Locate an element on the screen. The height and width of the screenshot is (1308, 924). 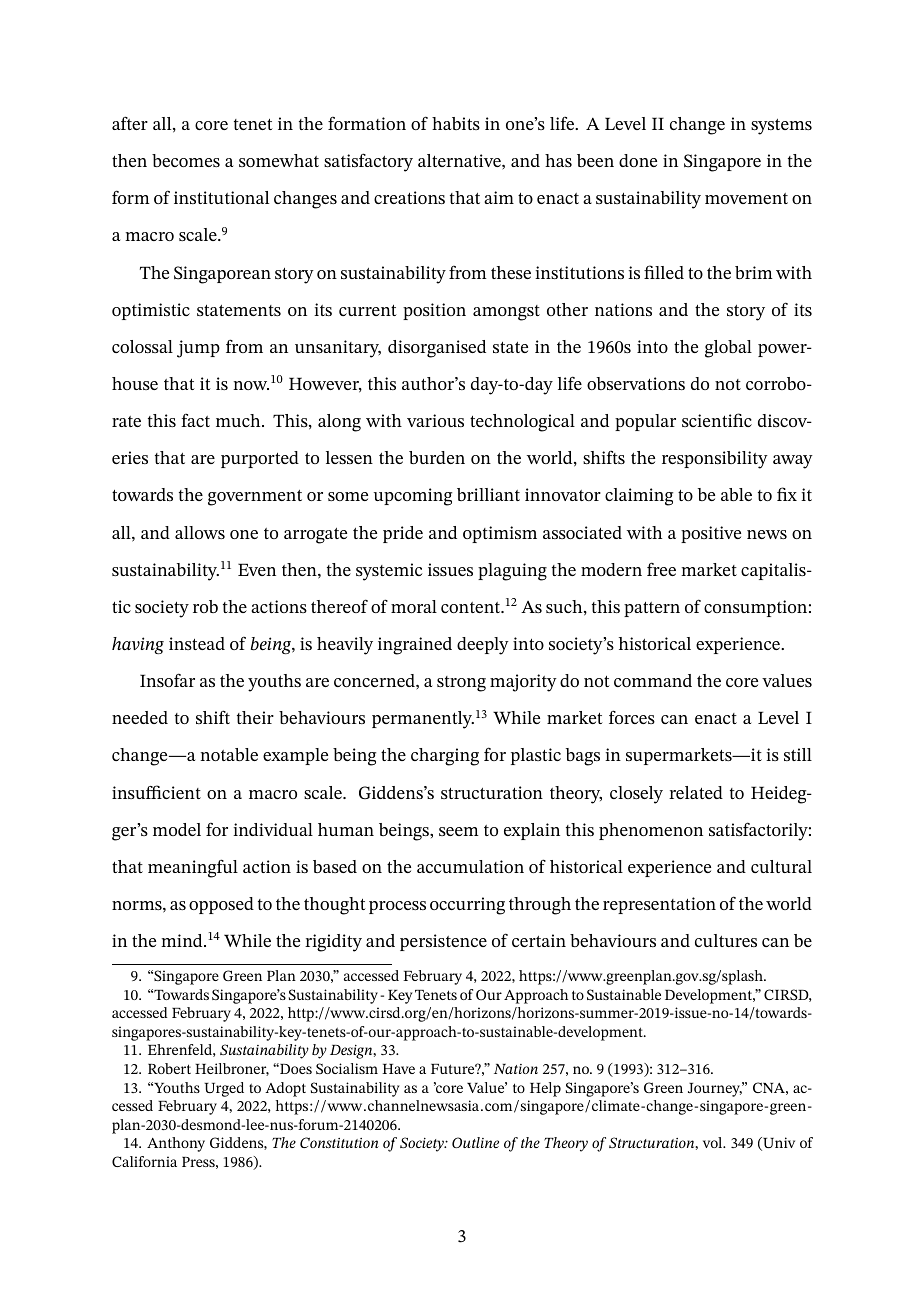
becomes is located at coordinates (186, 160).
